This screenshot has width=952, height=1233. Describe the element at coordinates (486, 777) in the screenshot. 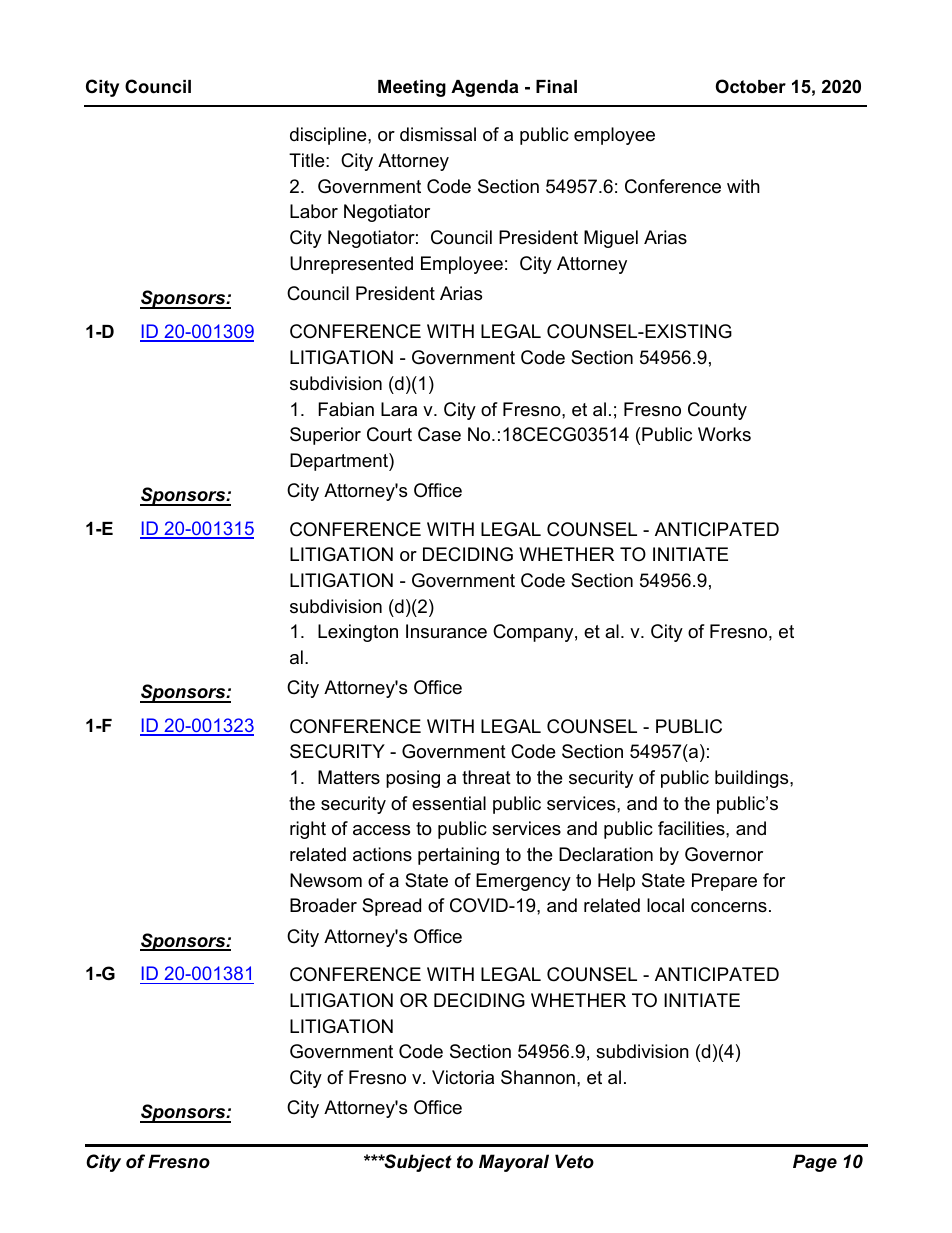

I see `threat` at that location.
